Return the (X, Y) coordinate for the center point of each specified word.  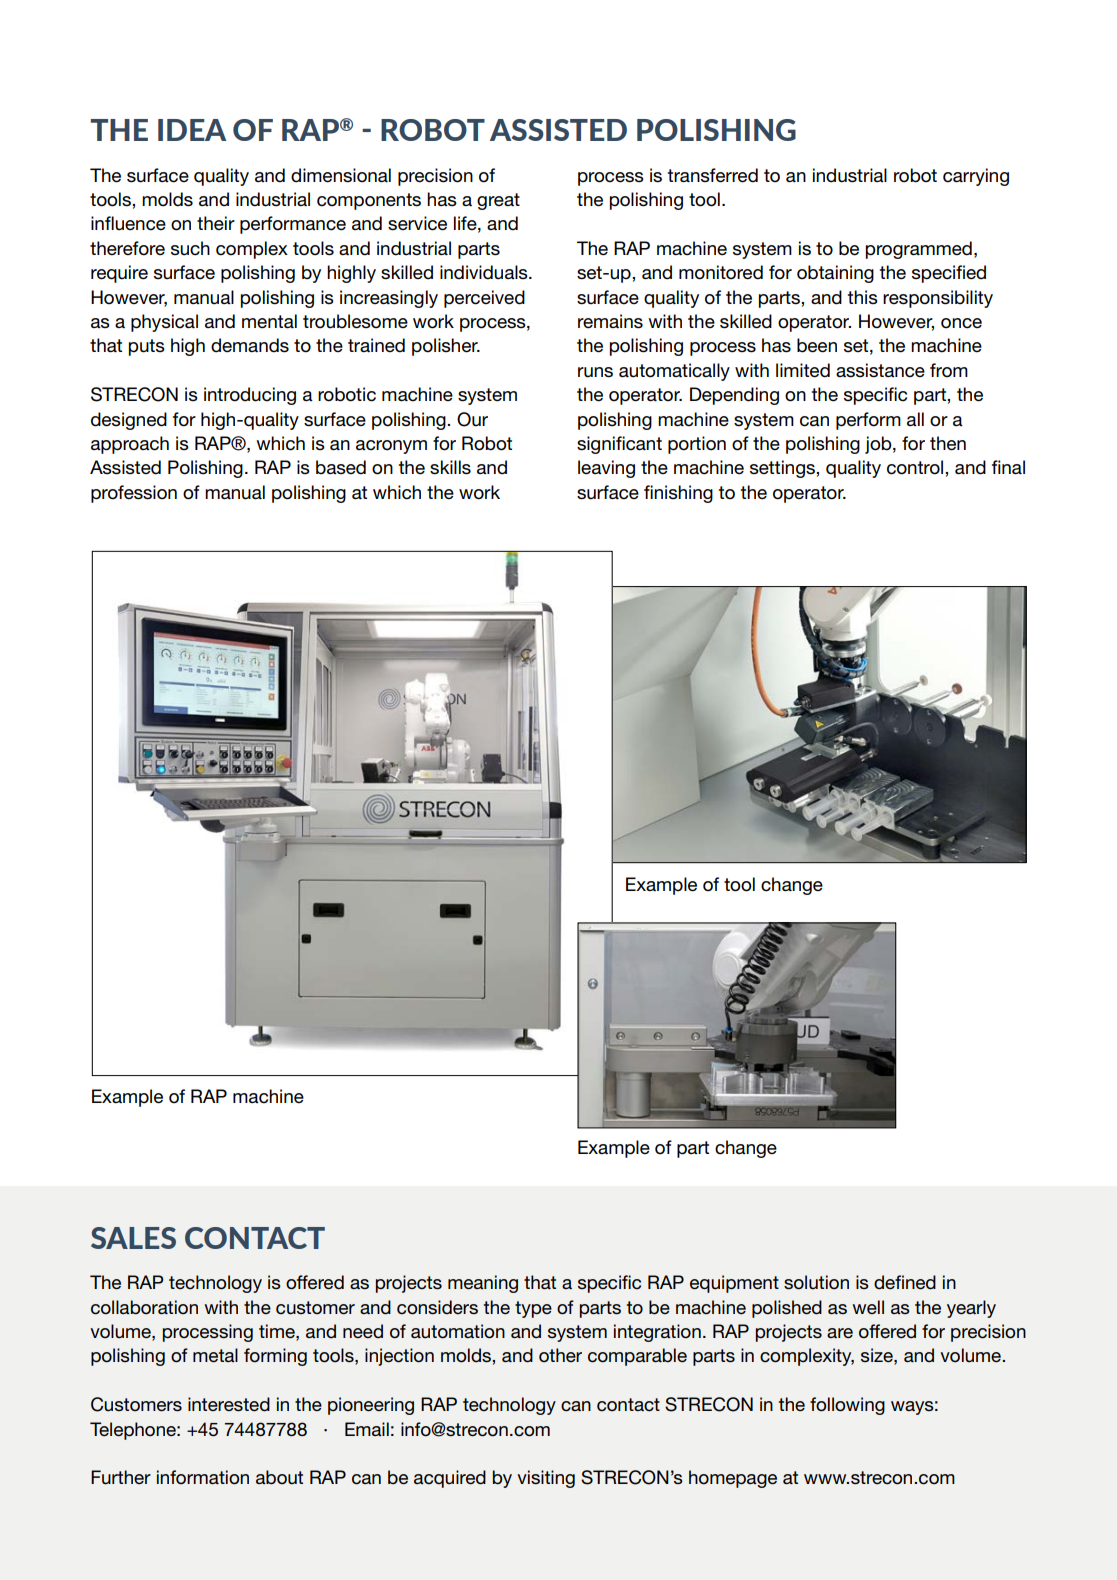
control (916, 467)
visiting (546, 1479)
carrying (976, 177)
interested (229, 1404)
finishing (678, 494)
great (498, 201)
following (847, 1406)
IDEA (192, 130)
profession (134, 494)
